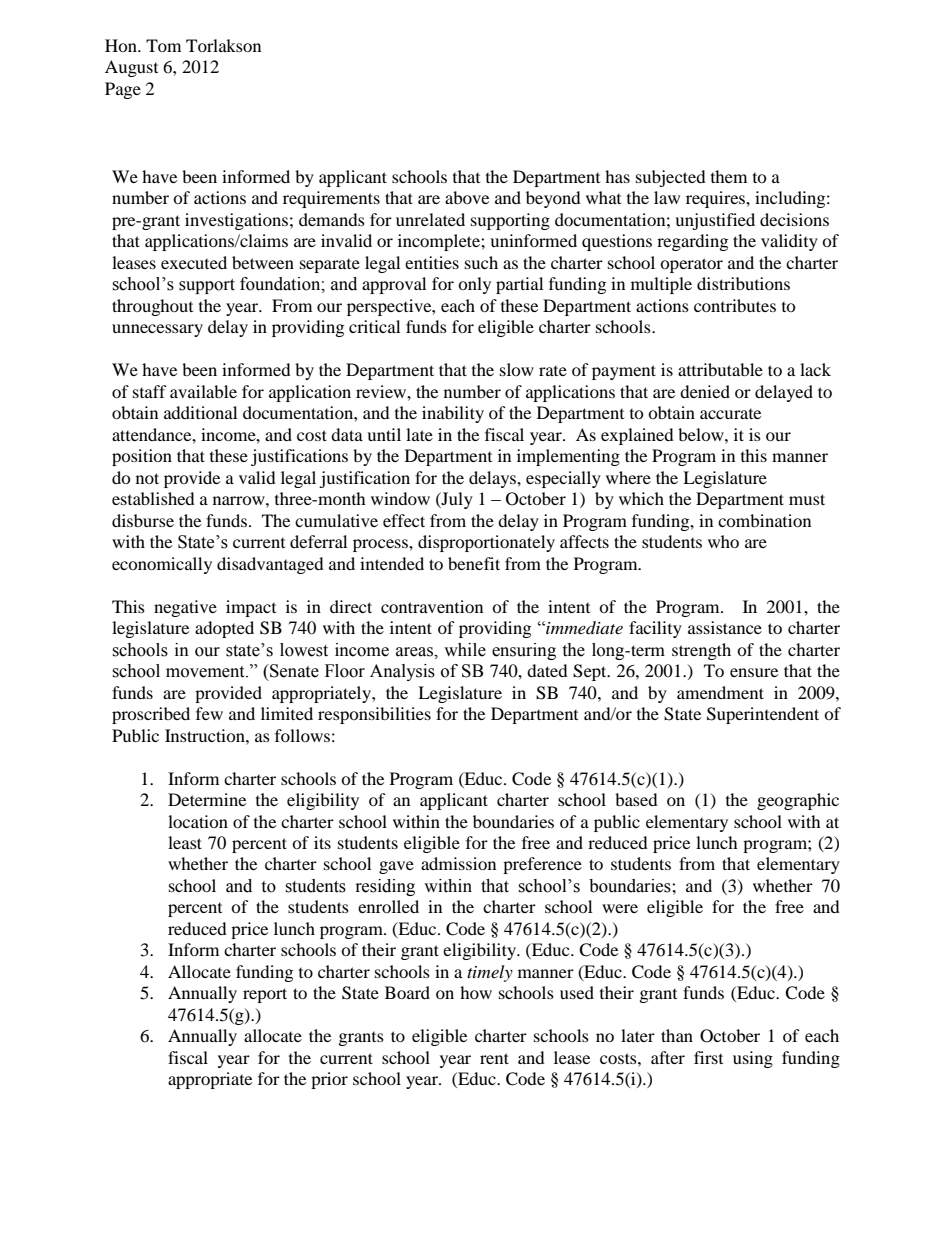  Describe the element at coordinates (374, 715) in the screenshot. I see `responsibilities` at that location.
